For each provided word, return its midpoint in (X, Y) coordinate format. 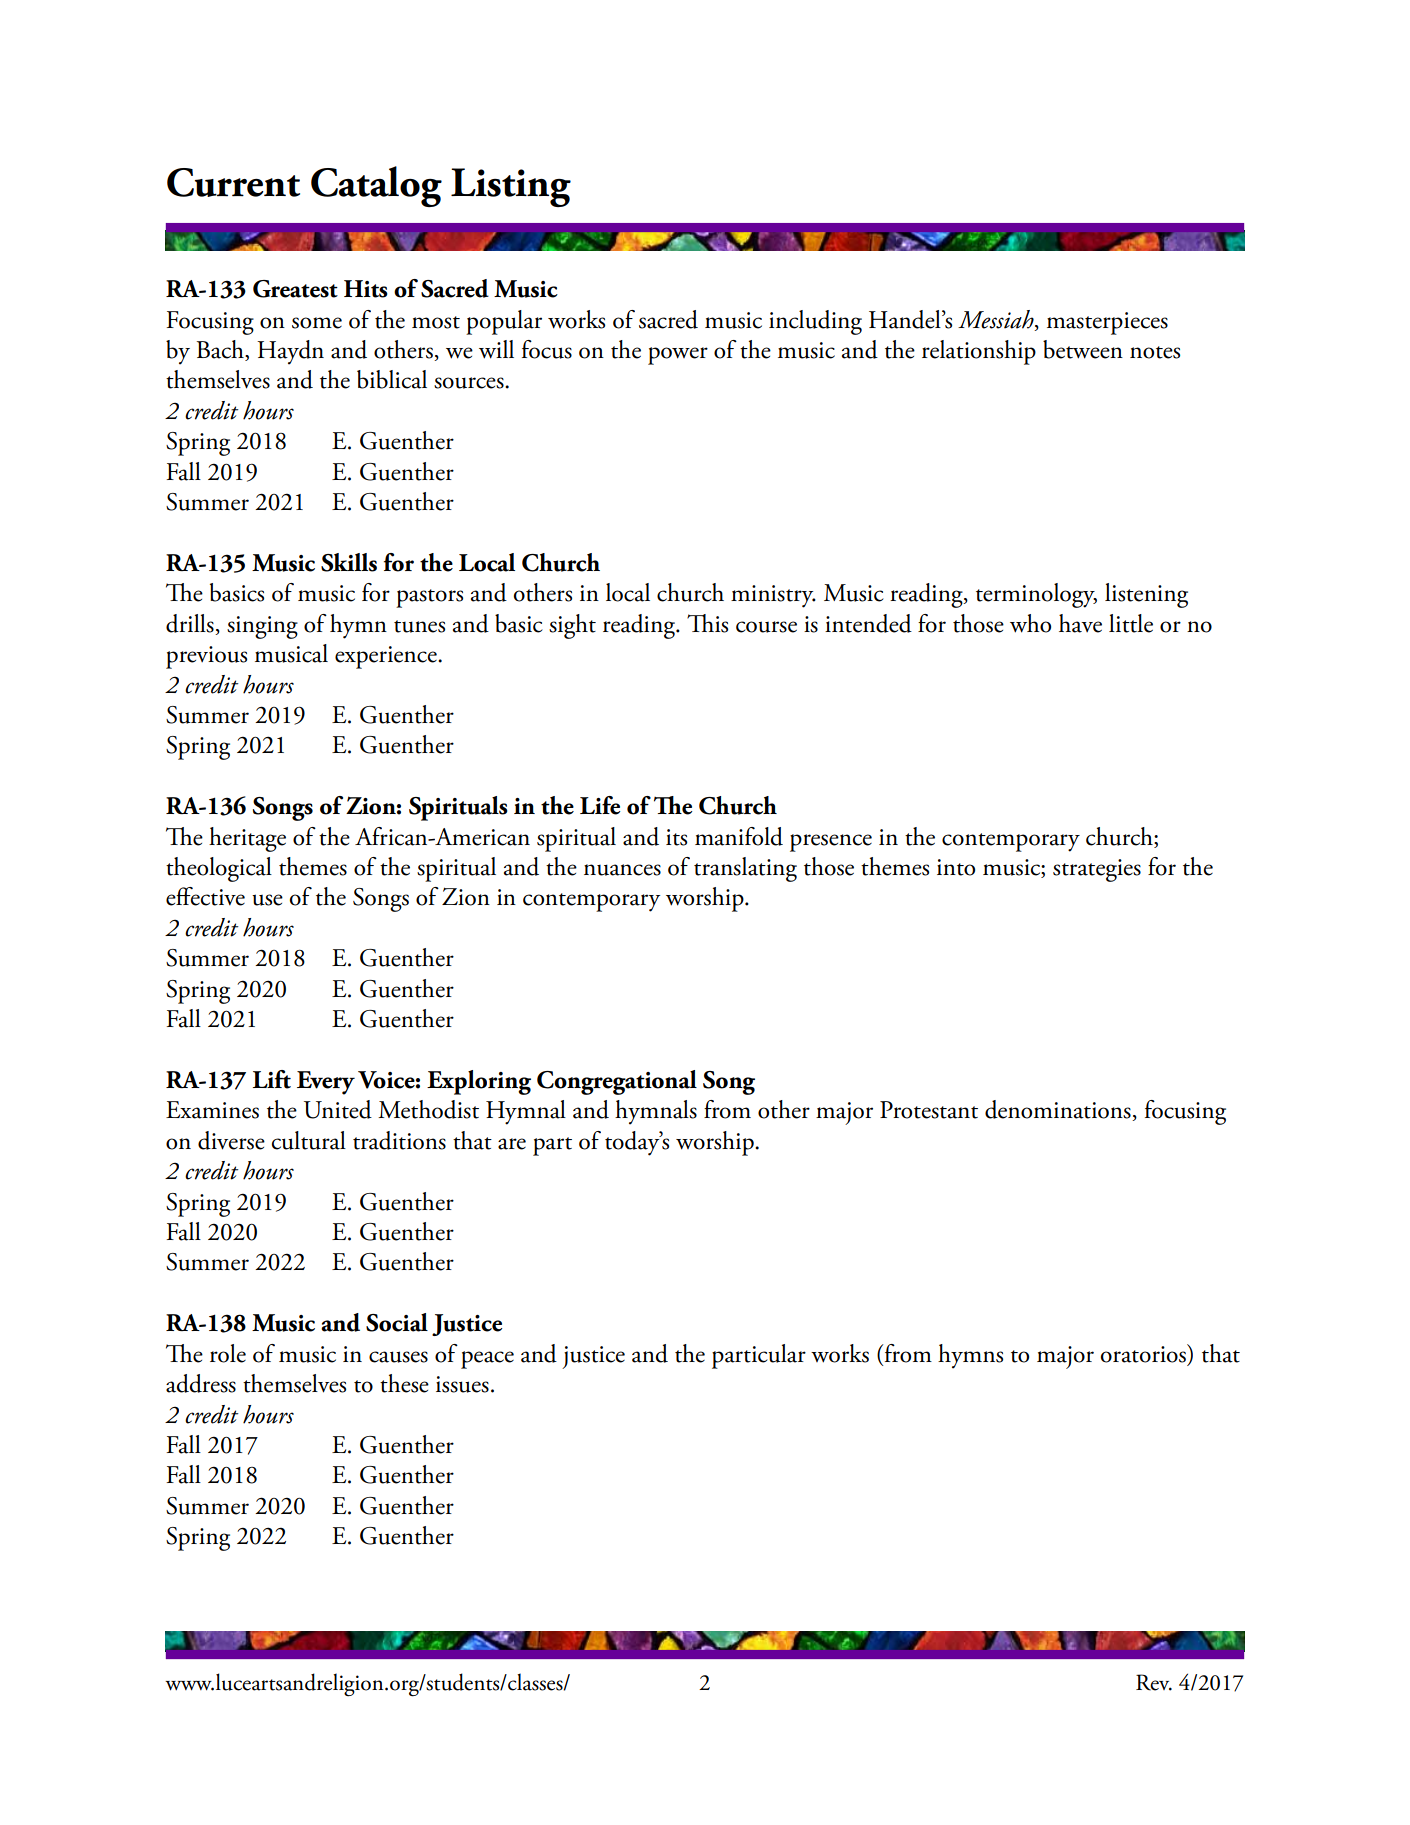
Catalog (376, 186)
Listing (511, 187)
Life (600, 805)
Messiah (997, 319)
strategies (1097, 870)
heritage (247, 839)
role (228, 1353)
